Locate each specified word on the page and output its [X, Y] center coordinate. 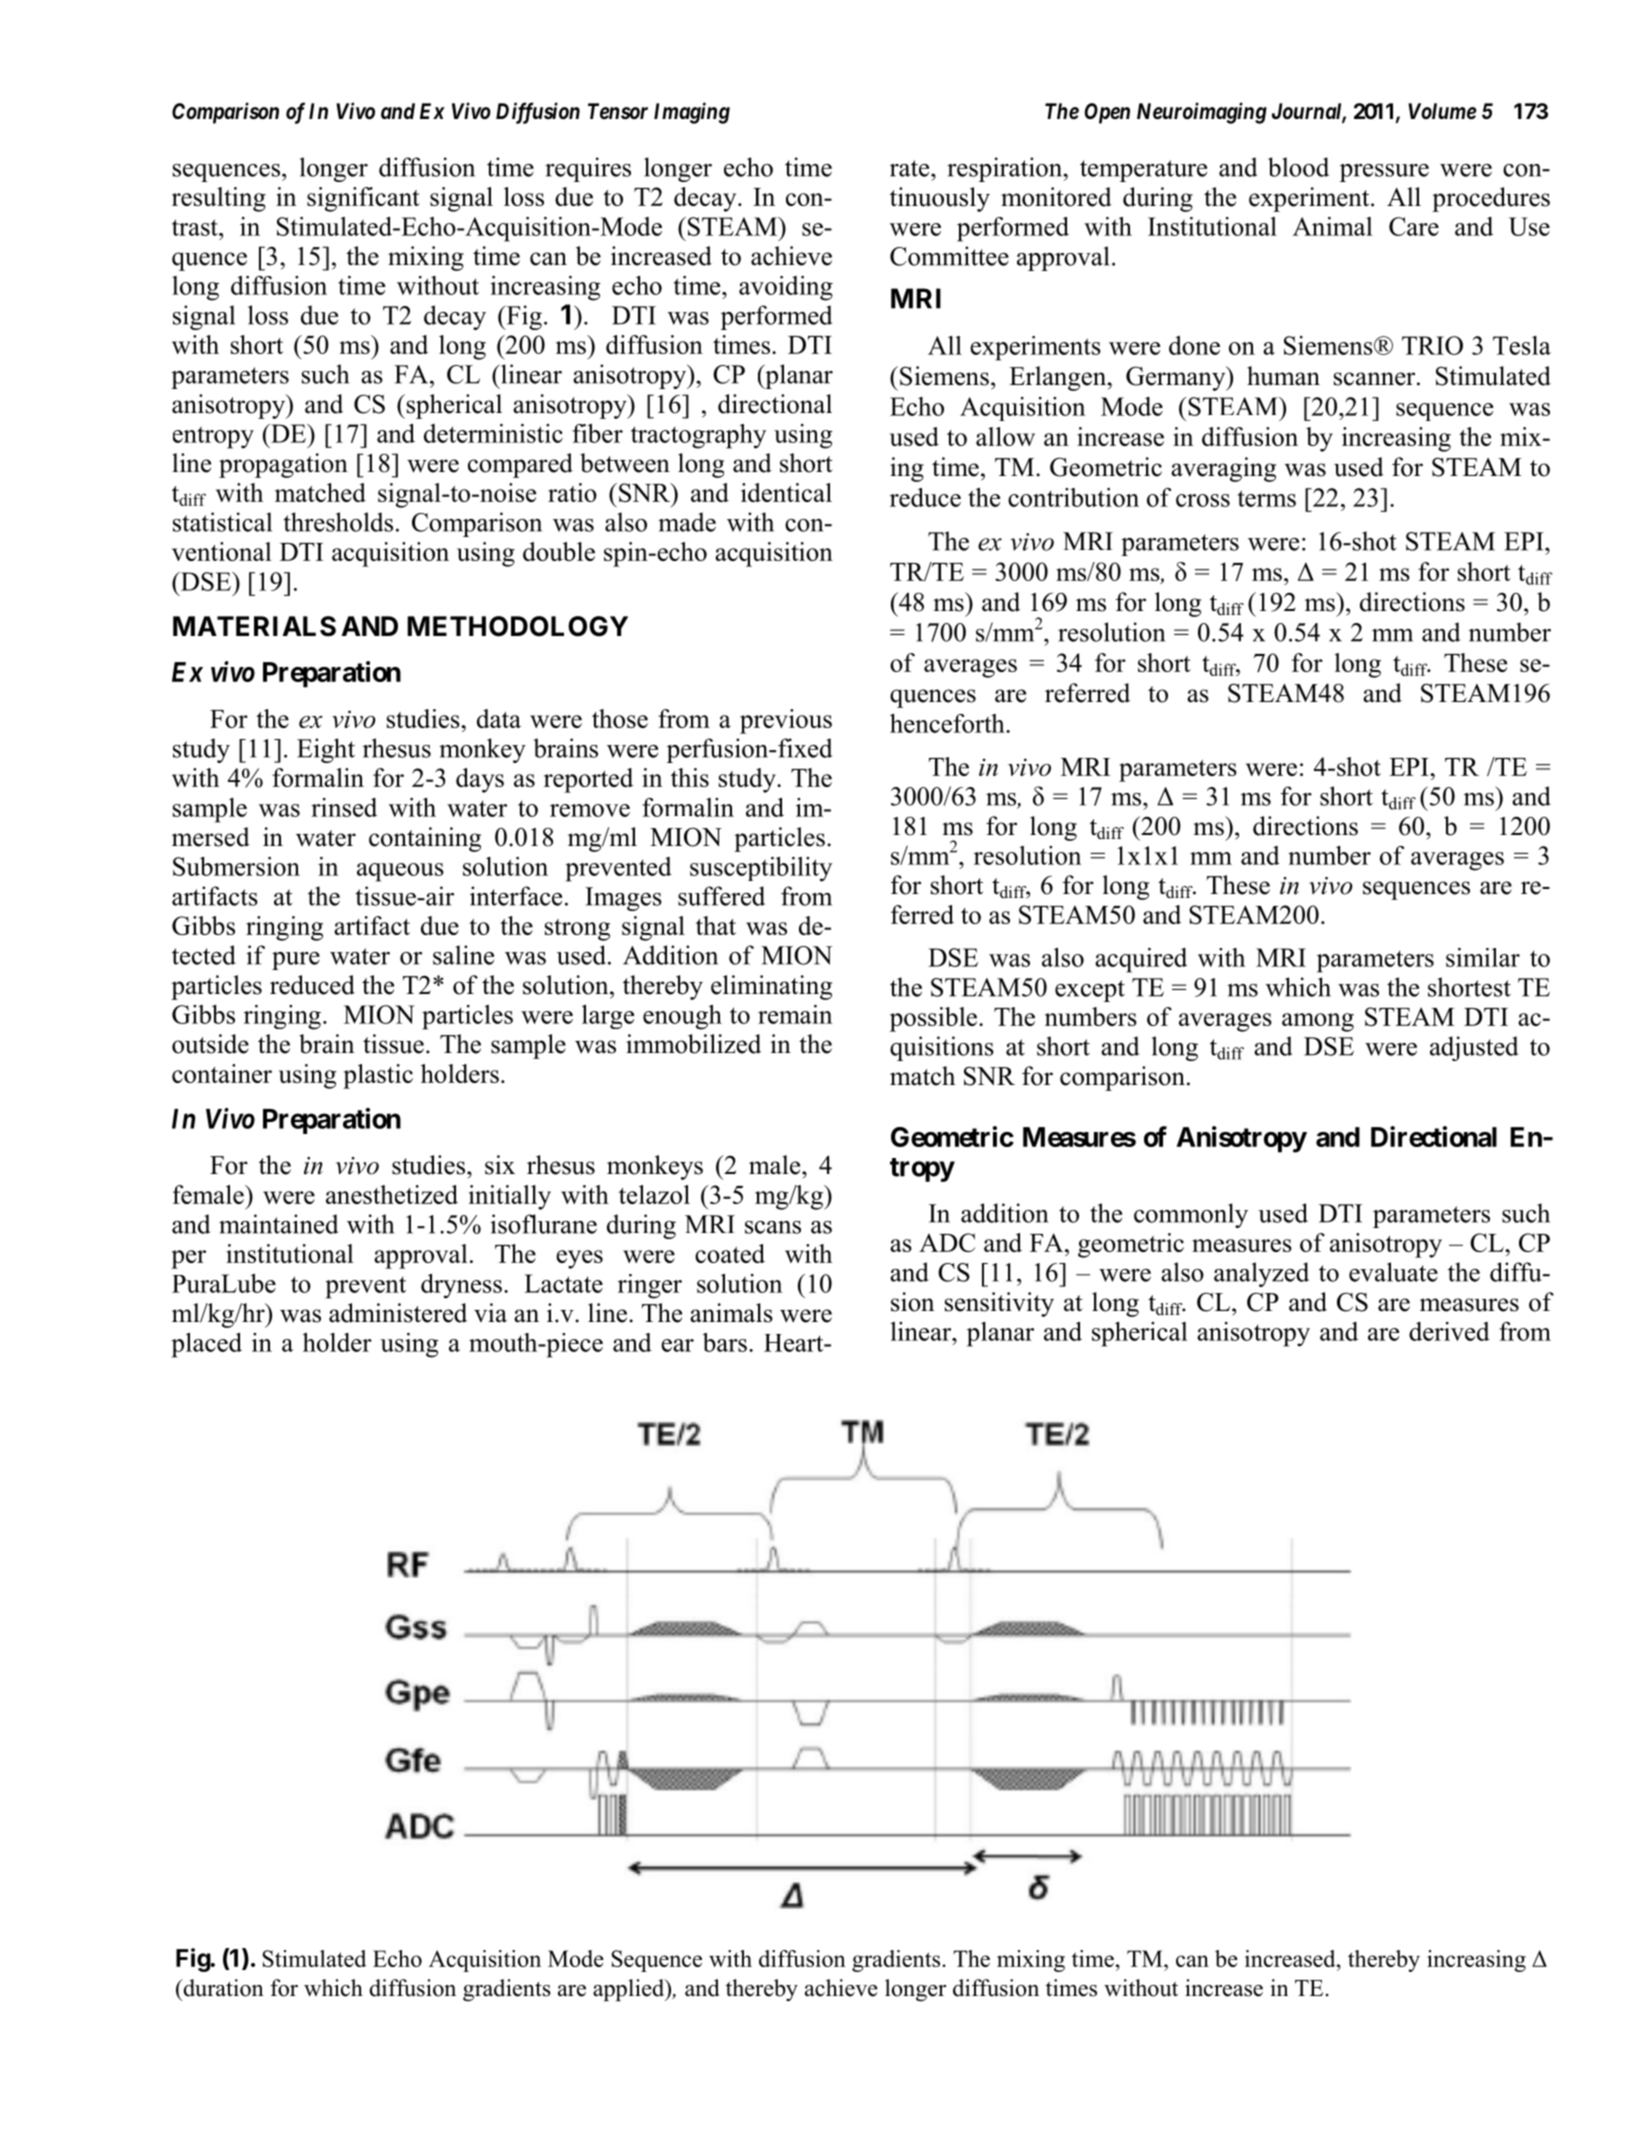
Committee [949, 256]
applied [630, 1990]
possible [935, 1019]
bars [725, 1342]
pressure [1384, 173]
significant [363, 199]
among [1318, 1022]
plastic [378, 1076]
